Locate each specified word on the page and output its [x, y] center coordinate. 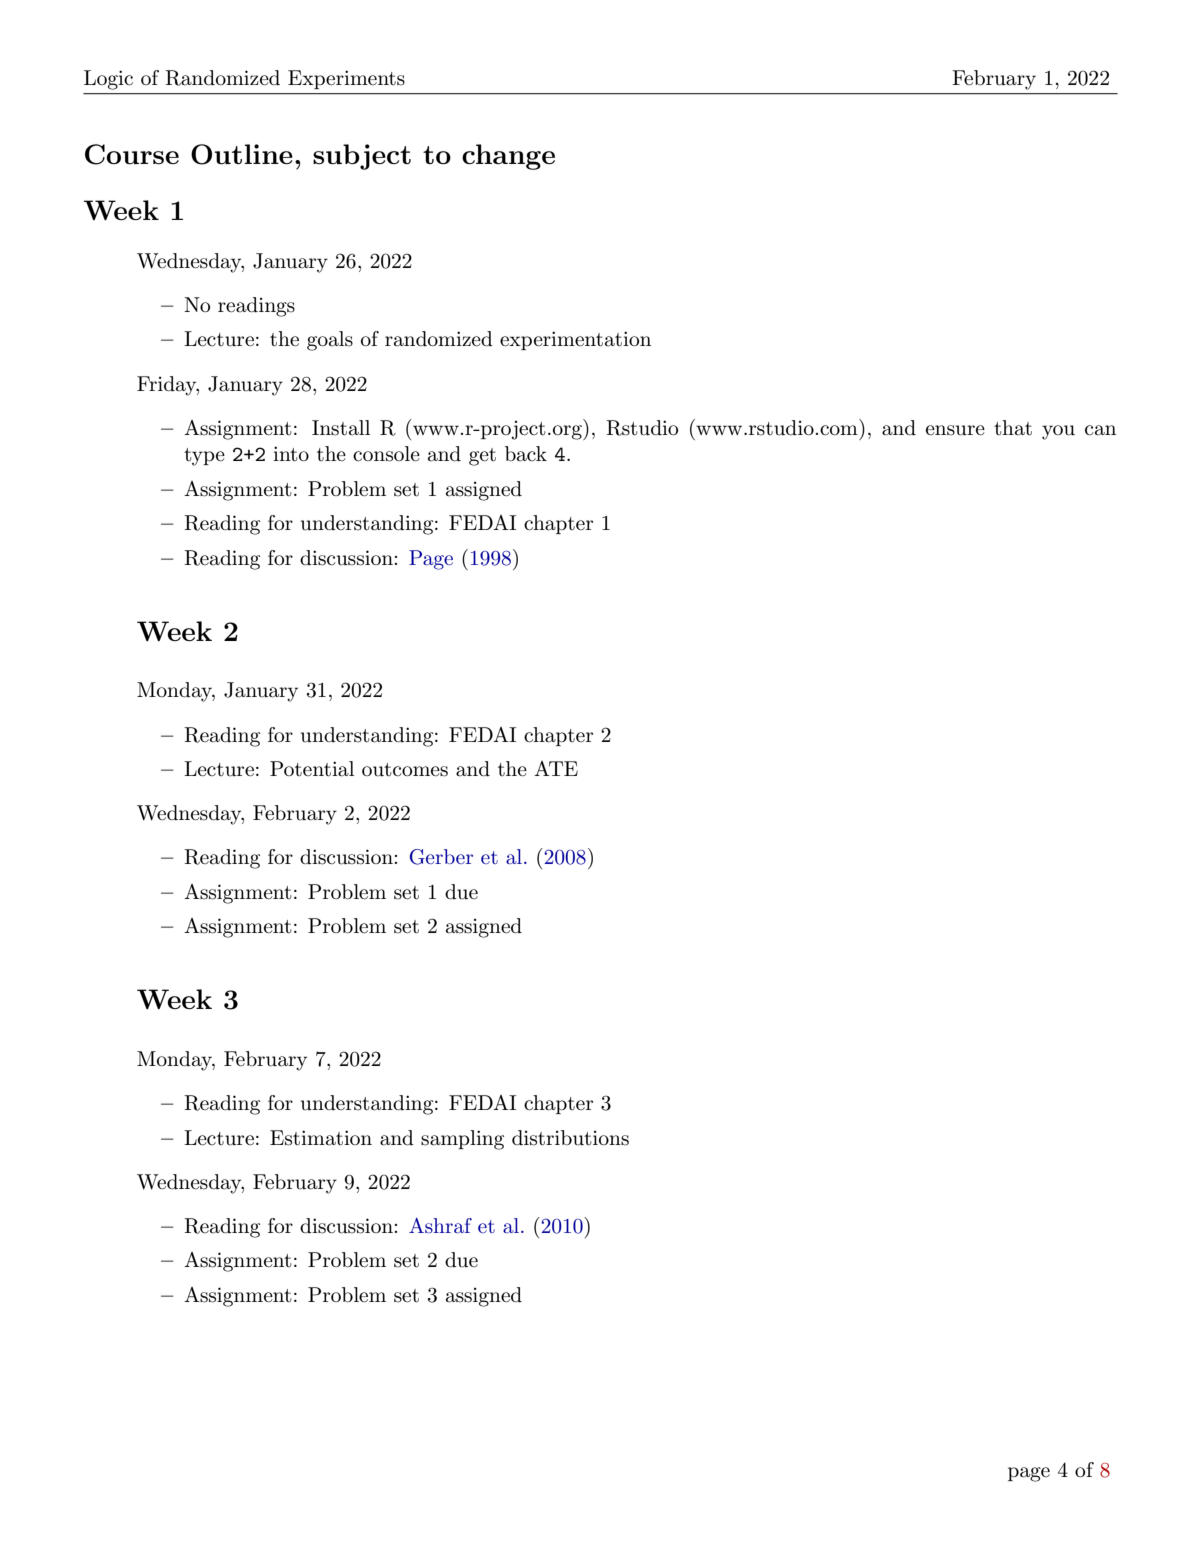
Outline [242, 154]
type [204, 457]
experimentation [575, 340]
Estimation [321, 1138]
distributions [570, 1138]
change [508, 157]
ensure [955, 430]
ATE [556, 768]
